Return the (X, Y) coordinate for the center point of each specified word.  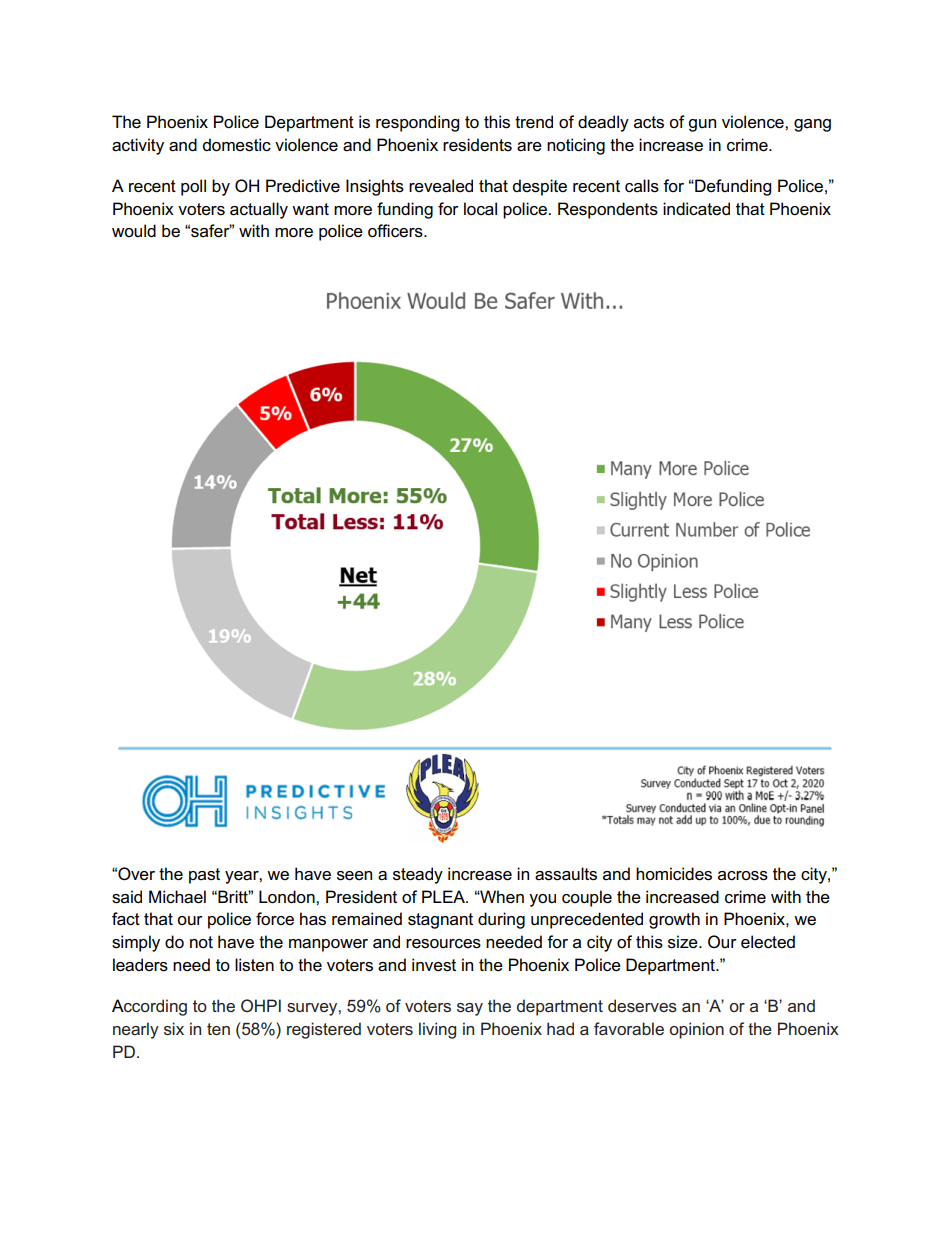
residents (477, 145)
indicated (696, 209)
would (134, 230)
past (204, 876)
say (470, 1009)
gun (702, 125)
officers (396, 231)
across (743, 876)
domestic (237, 145)
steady (418, 875)
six (174, 1028)
